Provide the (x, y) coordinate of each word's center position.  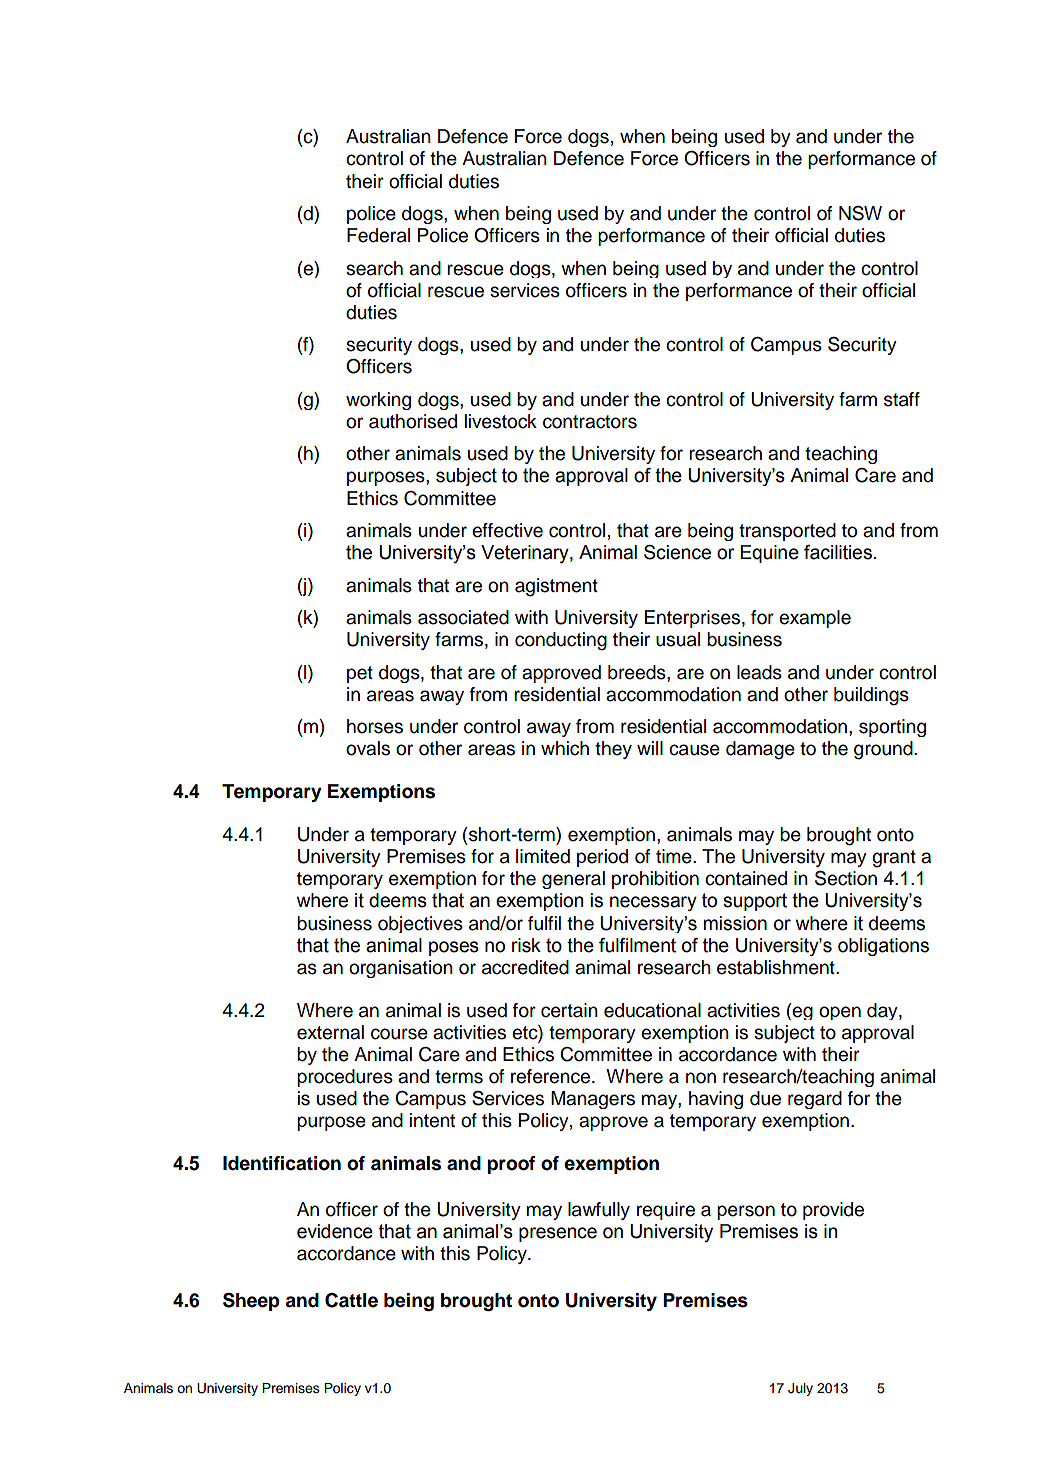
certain (569, 1010)
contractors (590, 422)
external (330, 1032)
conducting (561, 641)
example (815, 619)
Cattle (351, 1300)
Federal (378, 235)
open (840, 1013)
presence (558, 1234)
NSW (860, 213)
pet (360, 674)
